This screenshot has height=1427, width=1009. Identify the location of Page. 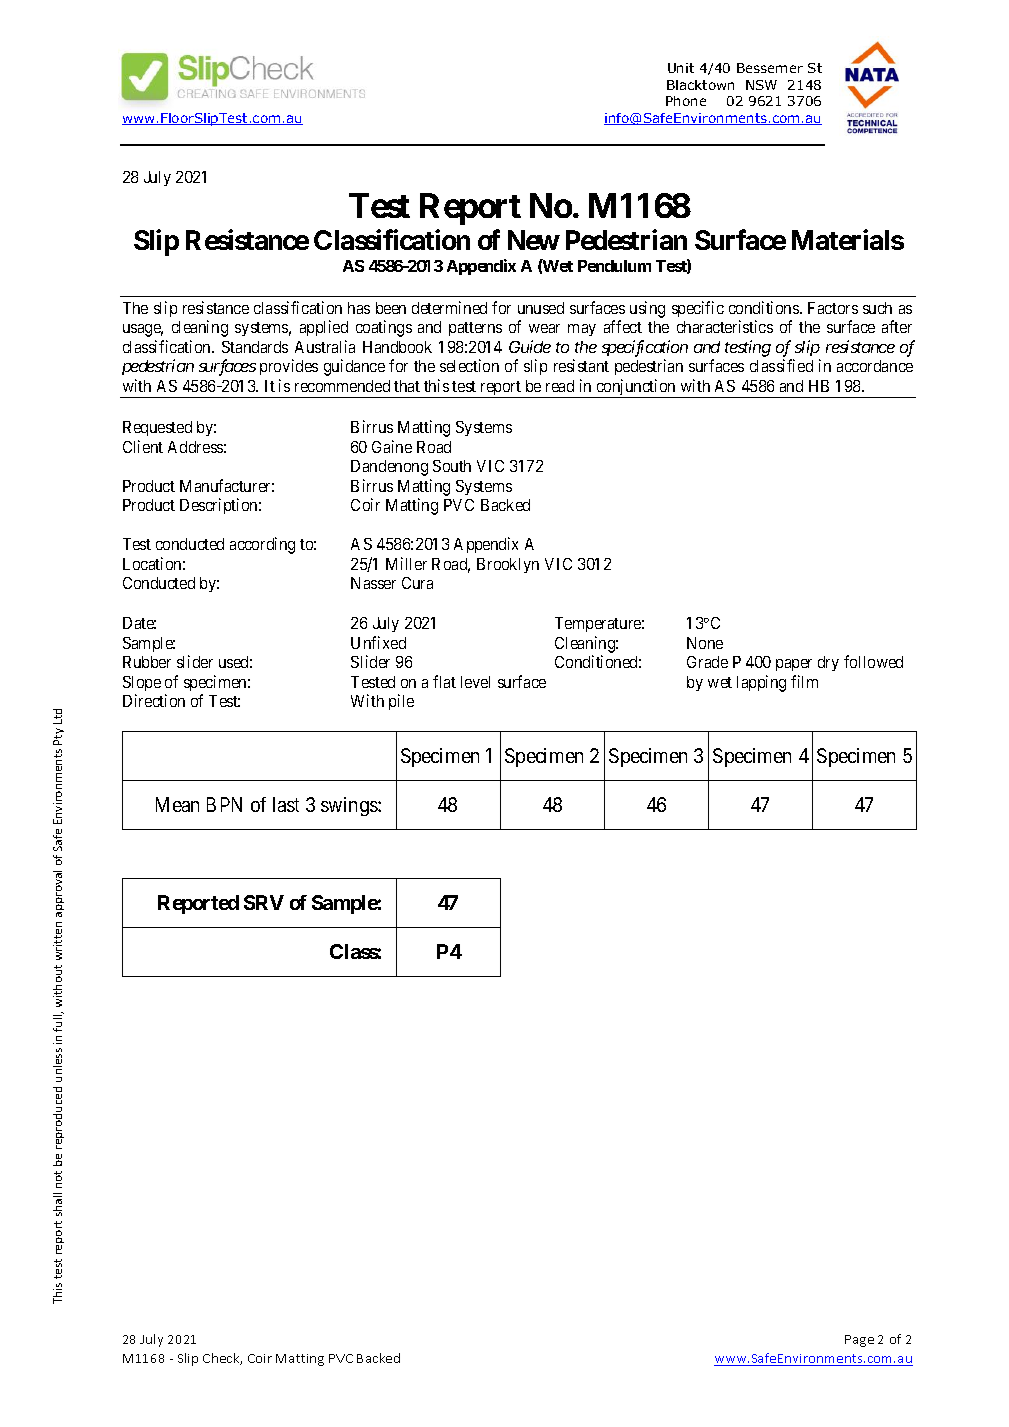
(859, 1341).
